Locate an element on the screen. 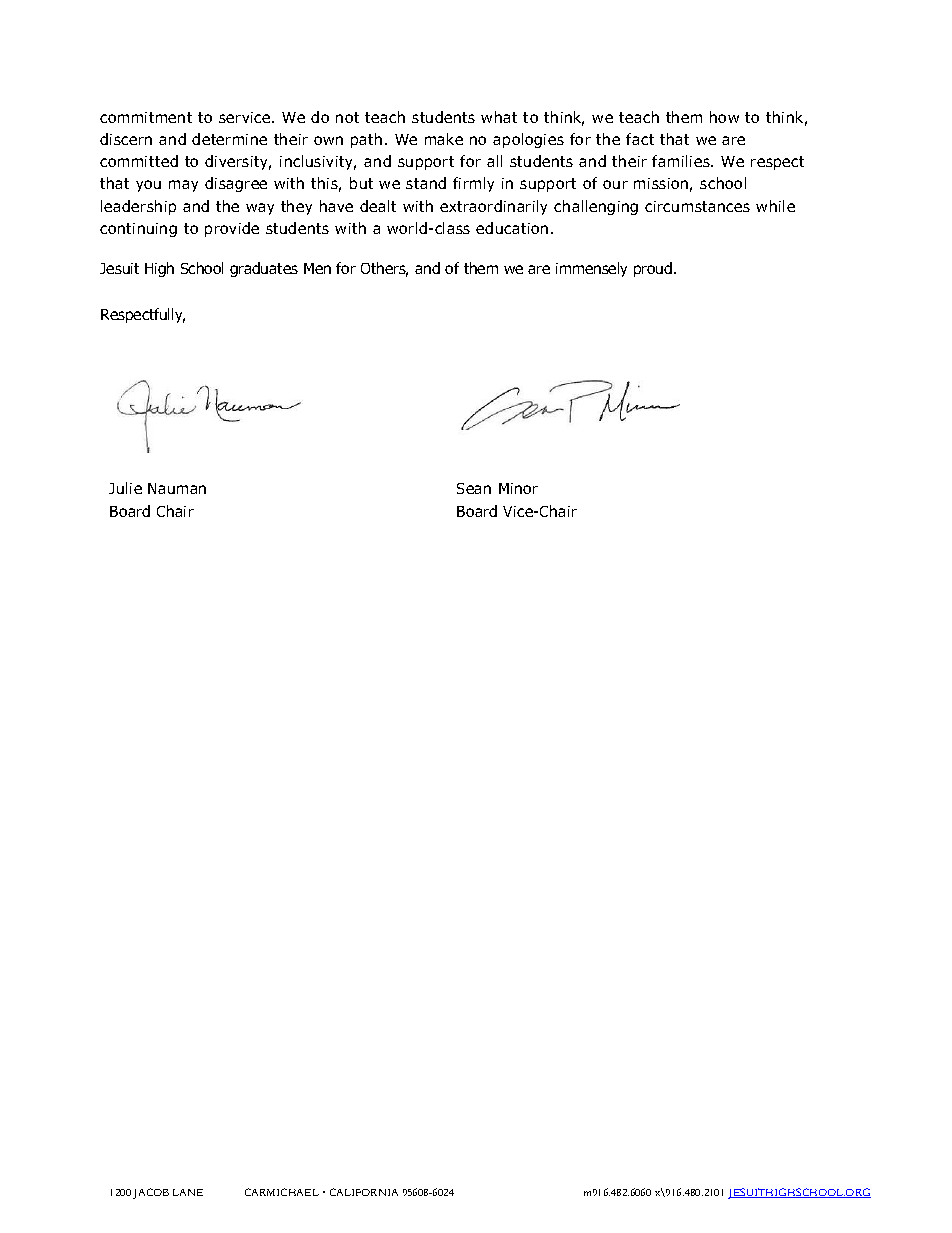  LANE is located at coordinates (188, 1192).
